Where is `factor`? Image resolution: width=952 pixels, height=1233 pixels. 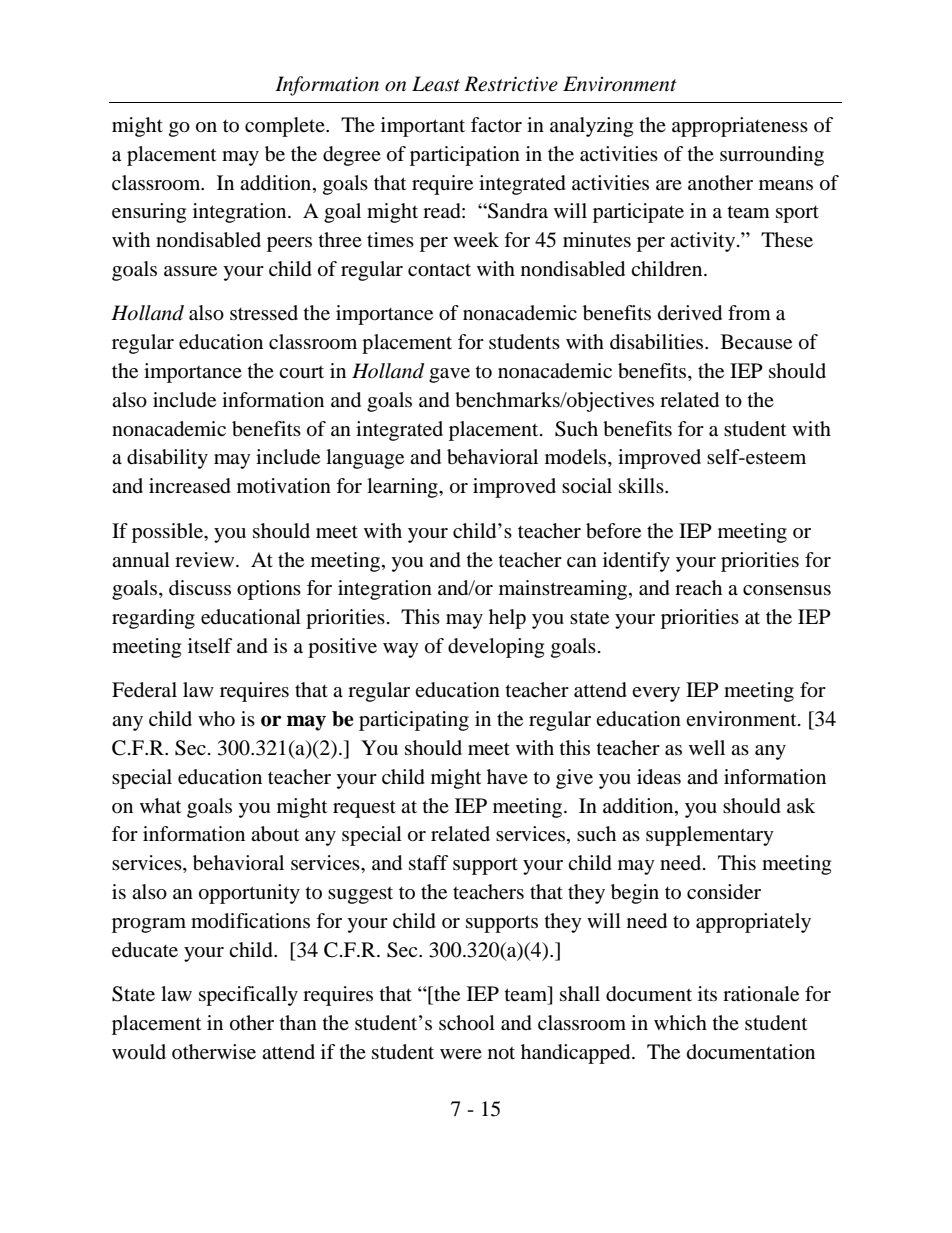
factor is located at coordinates (496, 125).
